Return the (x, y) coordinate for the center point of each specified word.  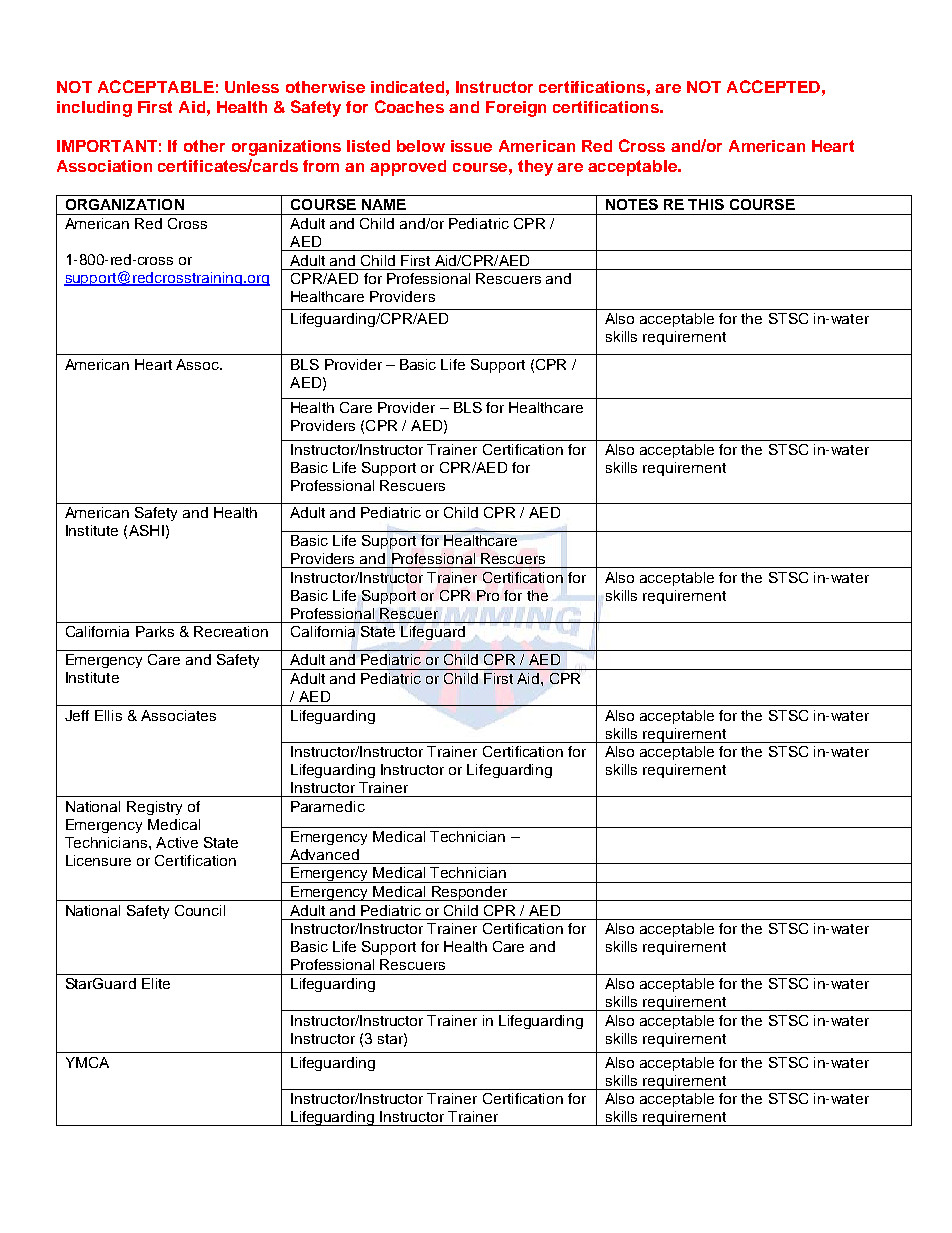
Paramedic (328, 806)
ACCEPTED (773, 86)
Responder (470, 893)
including (94, 109)
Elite (156, 983)
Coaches (409, 106)
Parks (155, 631)
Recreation (231, 631)
